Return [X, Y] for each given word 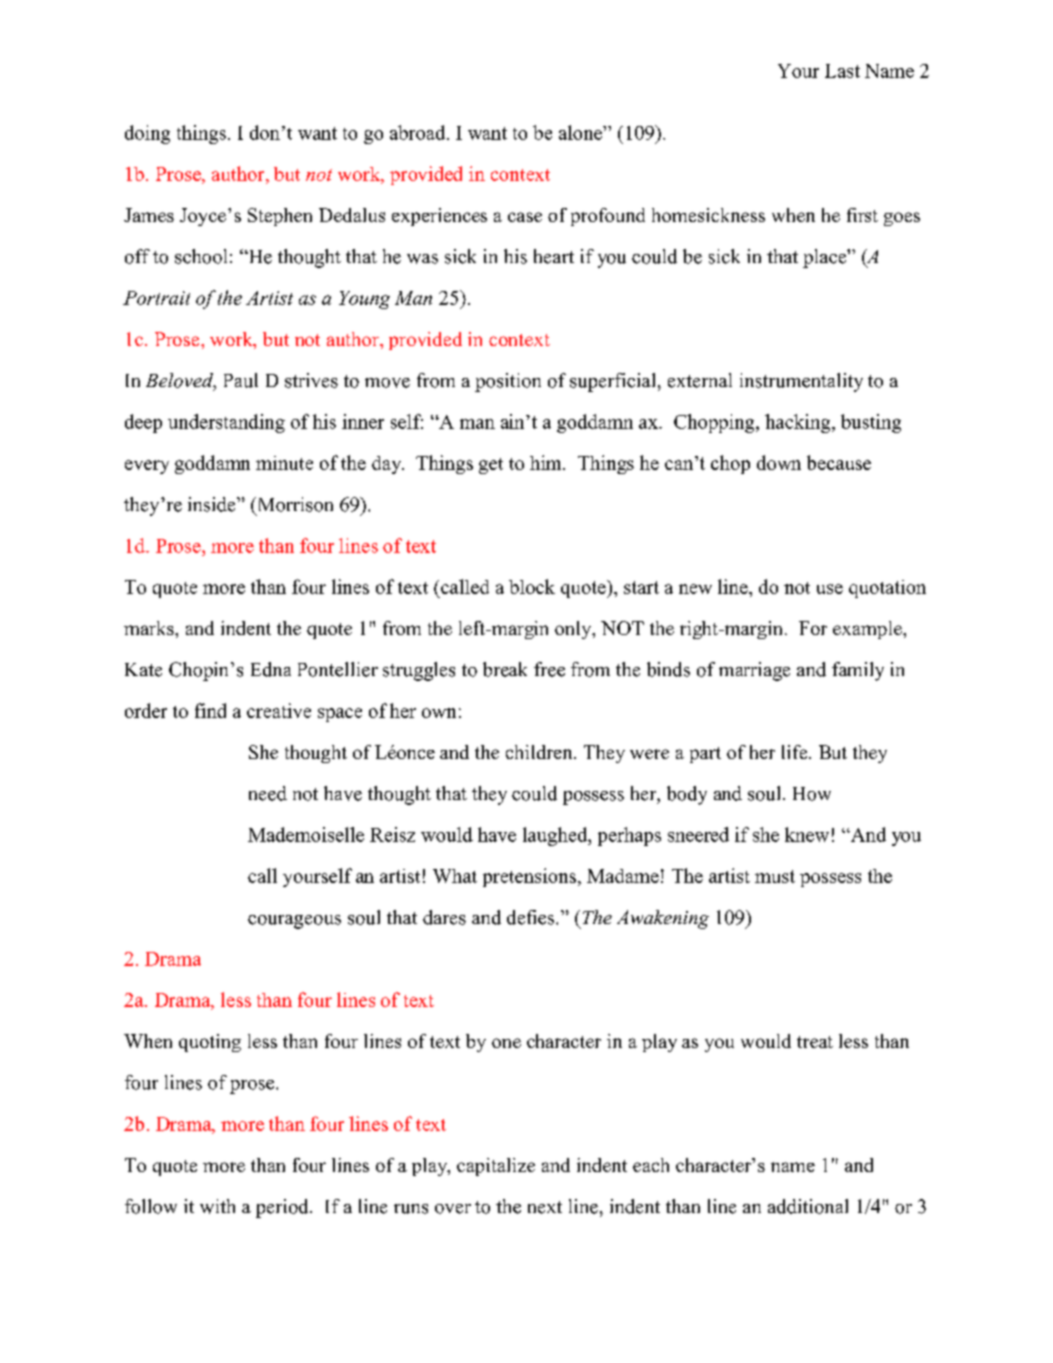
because [839, 462]
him [547, 462]
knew [807, 834]
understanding [226, 423]
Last [842, 71]
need [268, 793]
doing [147, 134]
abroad [419, 132]
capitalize [496, 1167]
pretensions [529, 877]
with [217, 1206]
